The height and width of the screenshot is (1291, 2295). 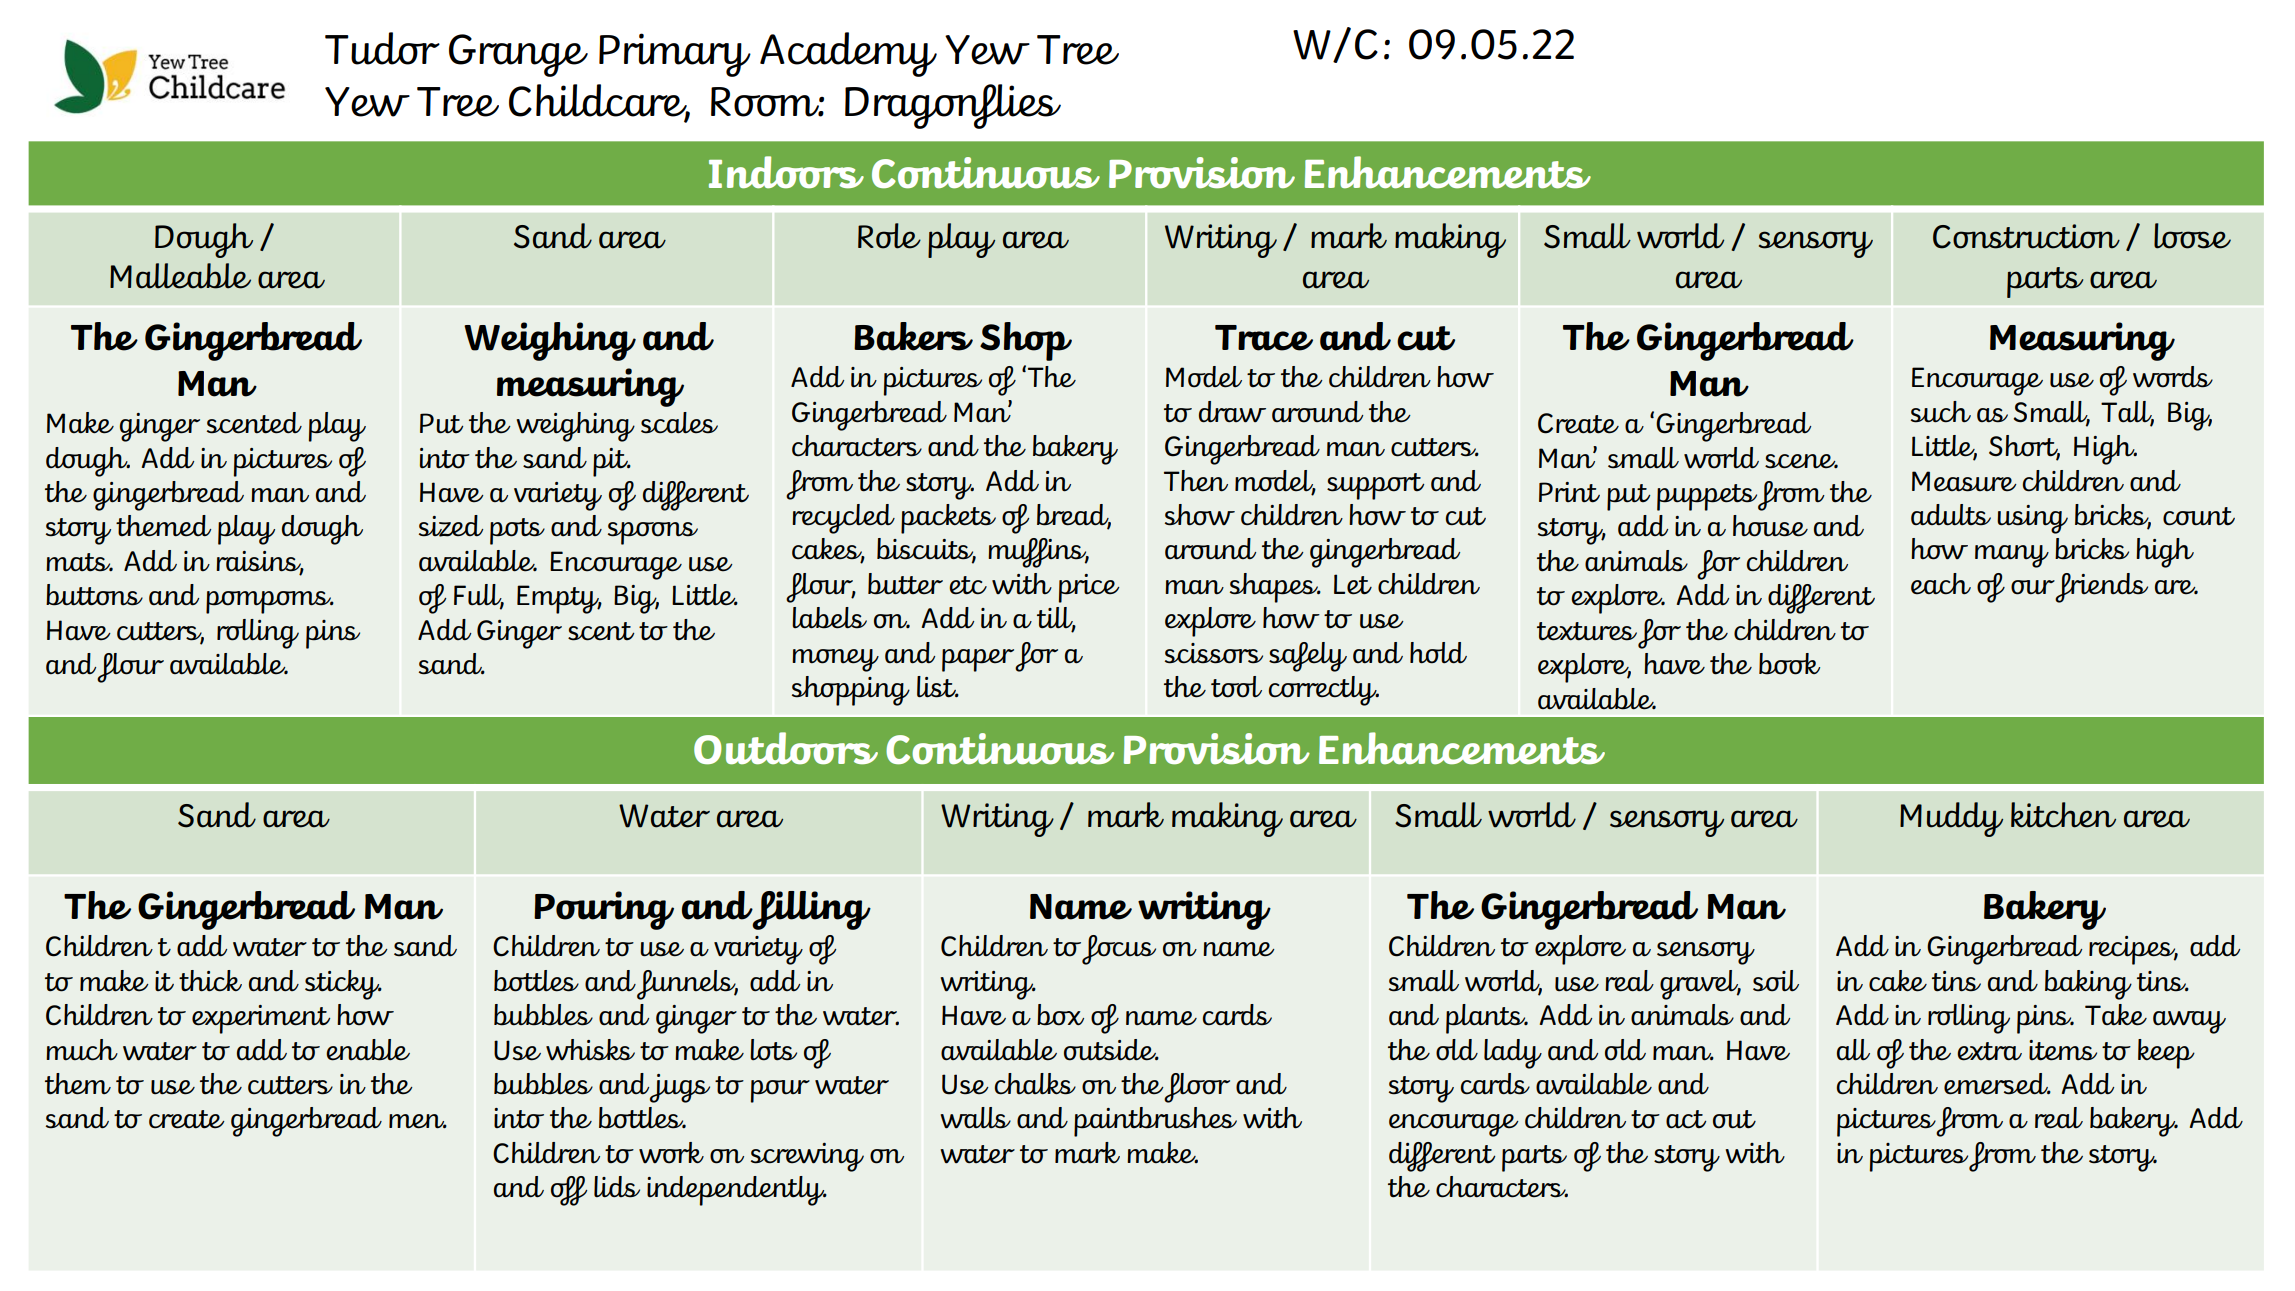 What do you see at coordinates (786, 748) in the screenshot?
I see `Outdoors` at bounding box center [786, 748].
